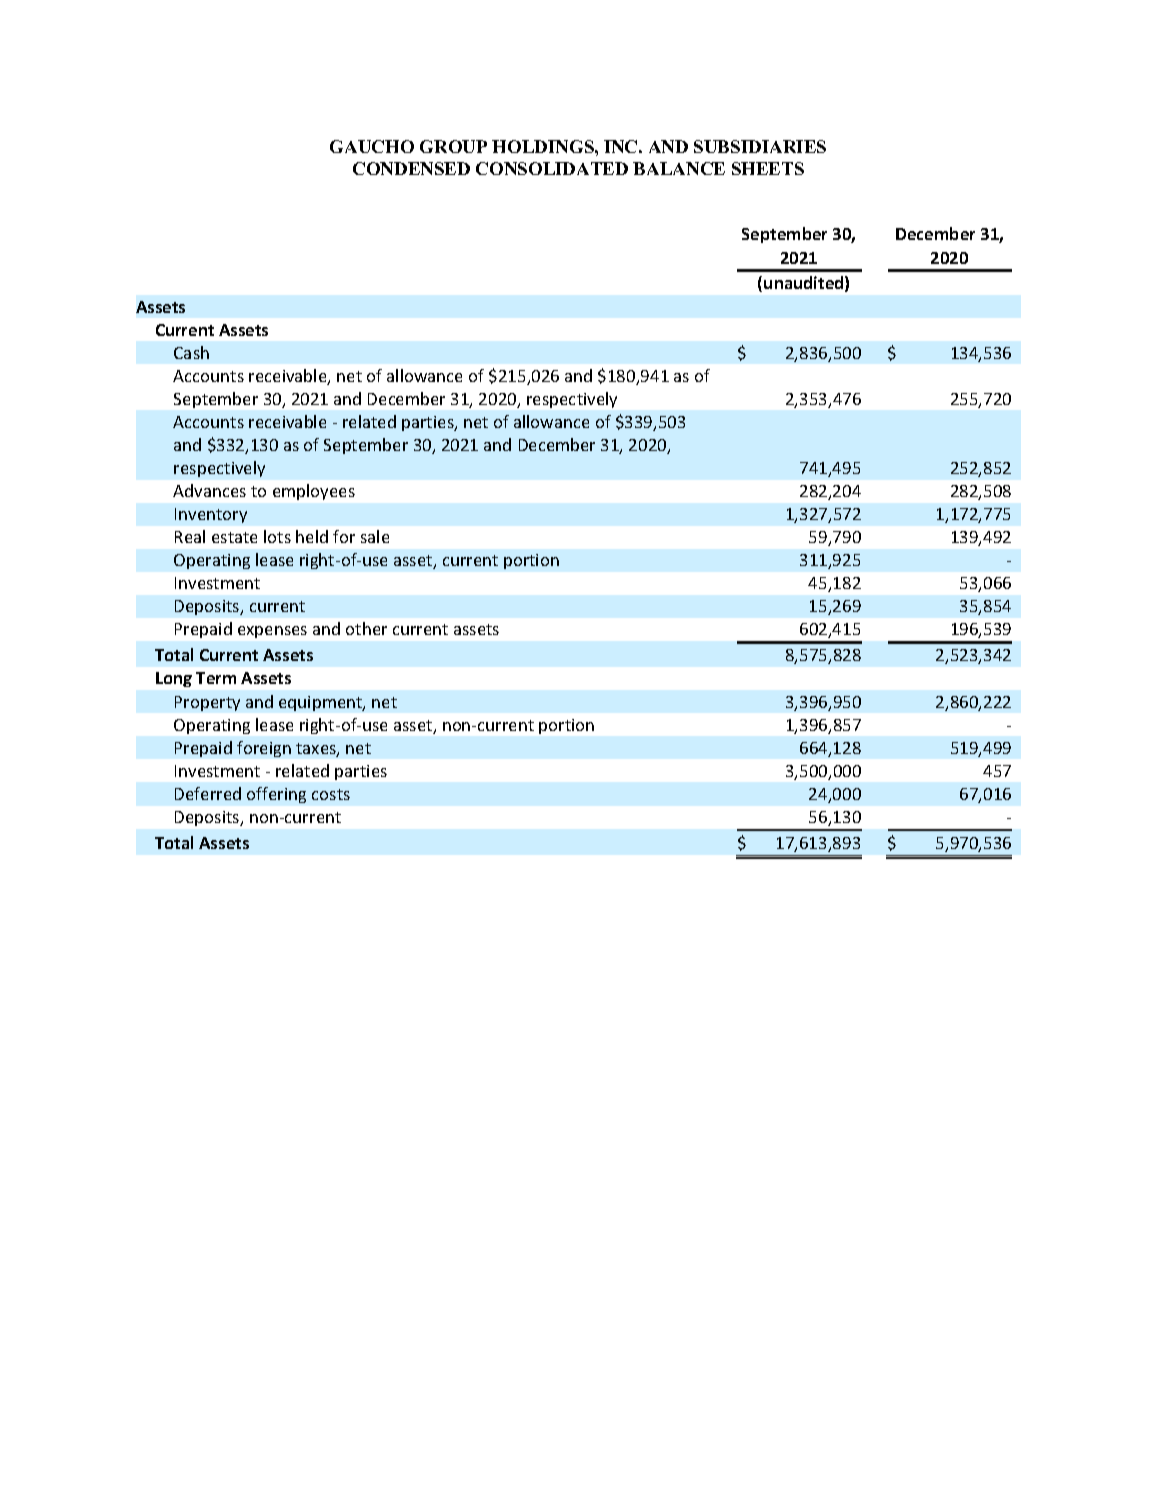  What do you see at coordinates (314, 492) in the image?
I see `employees` at bounding box center [314, 492].
